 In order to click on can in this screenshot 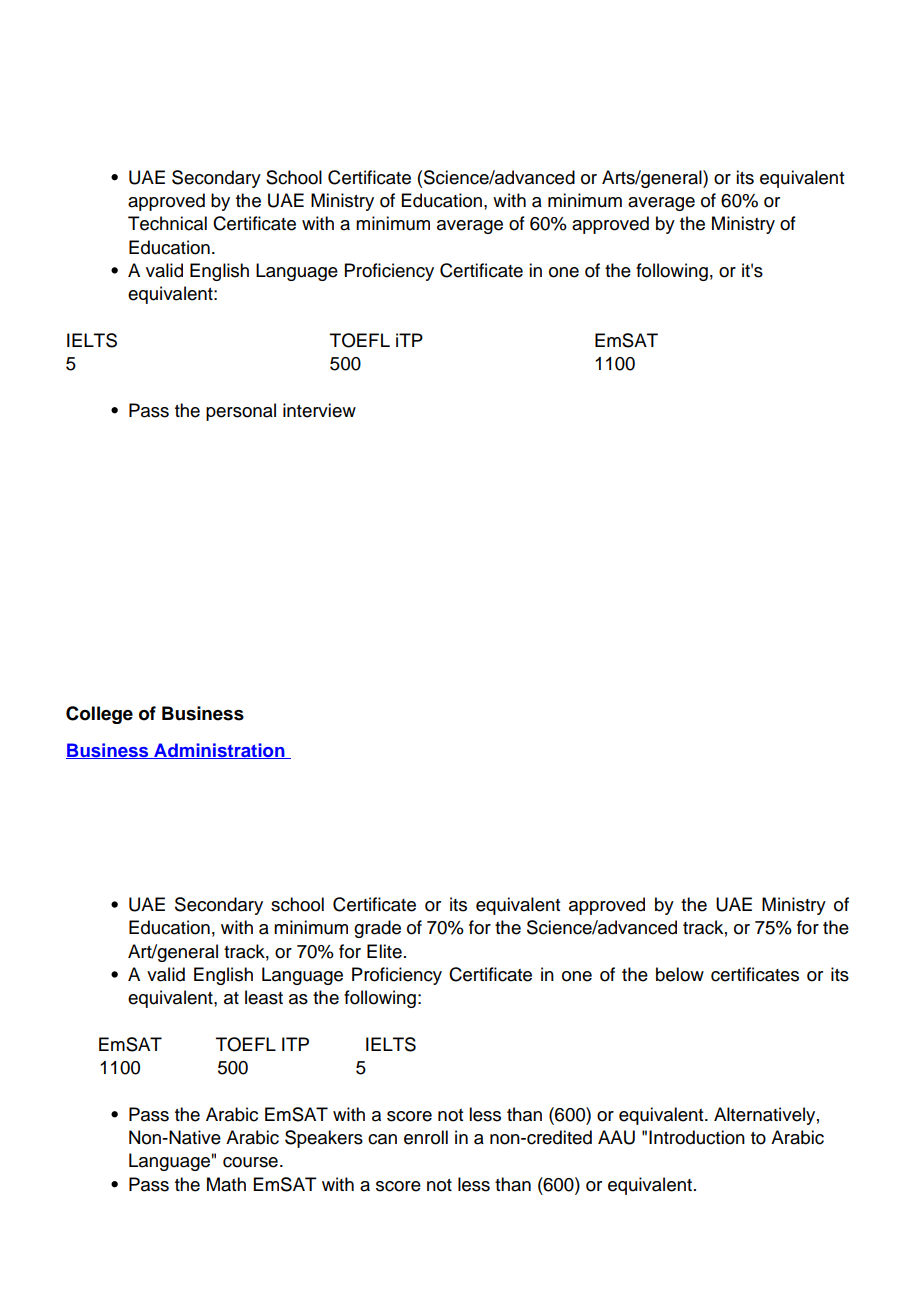, I will do `click(382, 1139)`.
